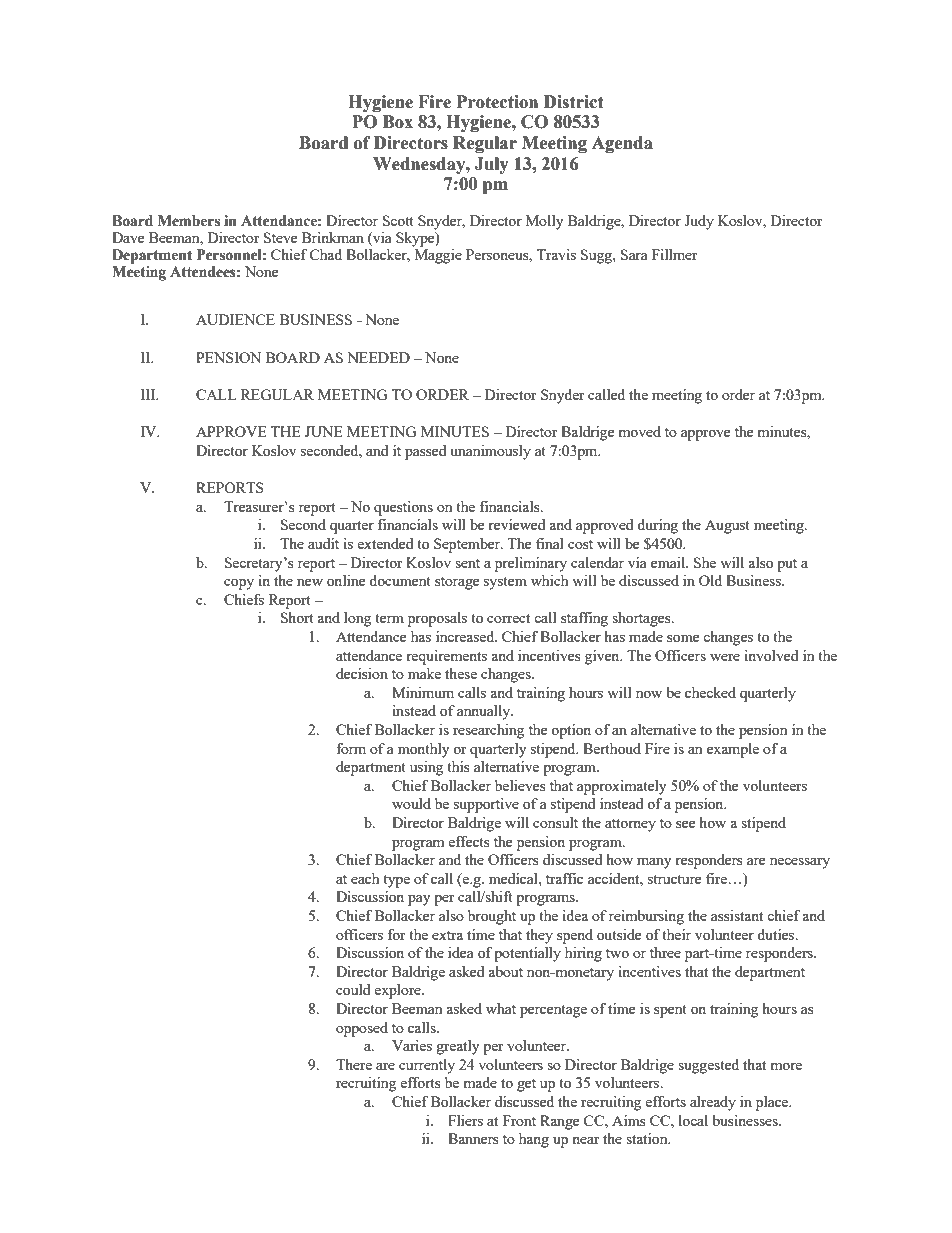 Image resolution: width=952 pixels, height=1233 pixels. I want to click on There, so click(354, 1064).
